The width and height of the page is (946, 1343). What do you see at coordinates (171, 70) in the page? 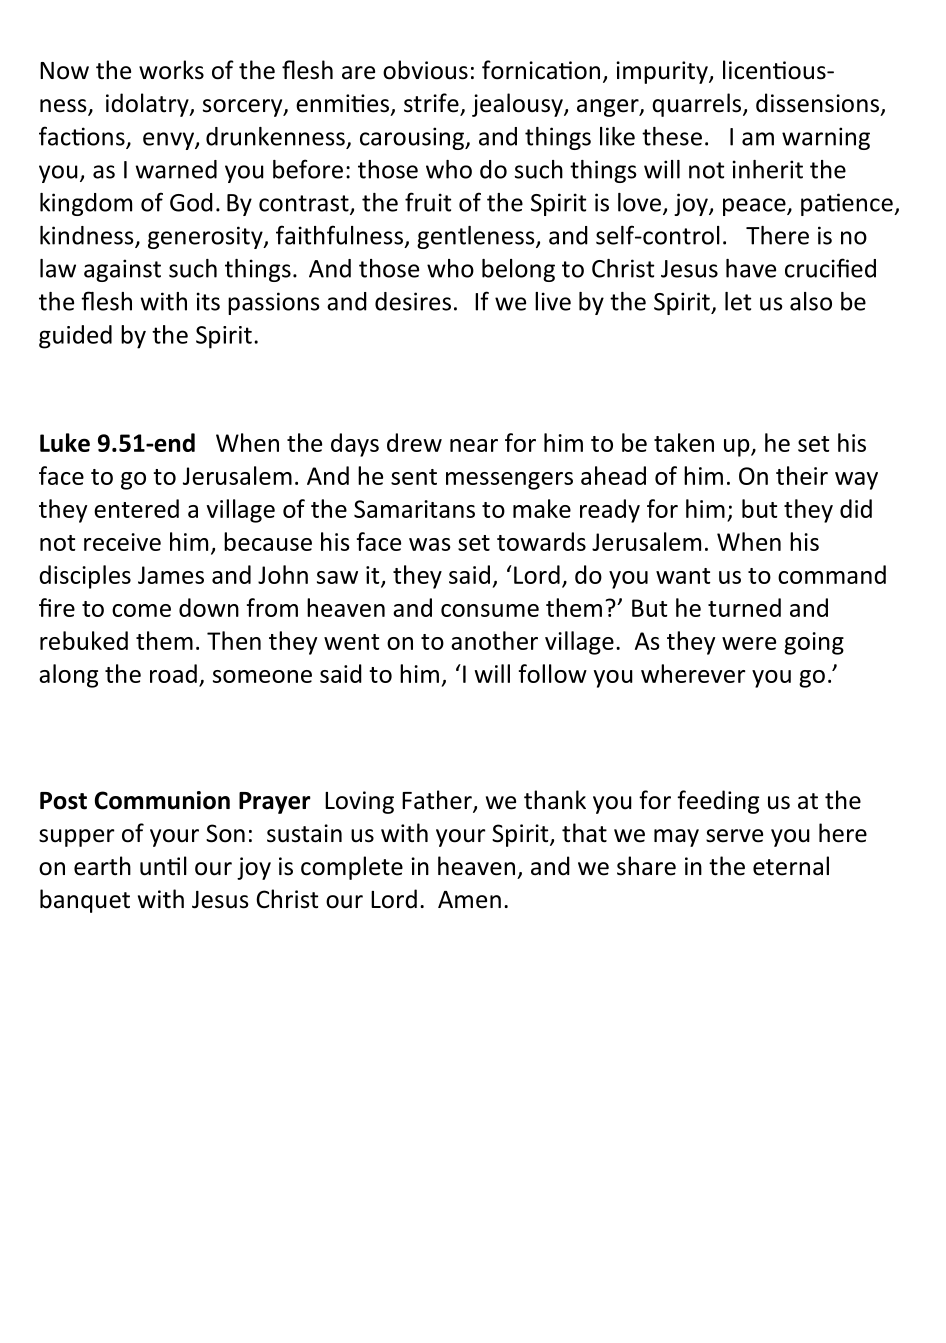
I see `works` at bounding box center [171, 70].
